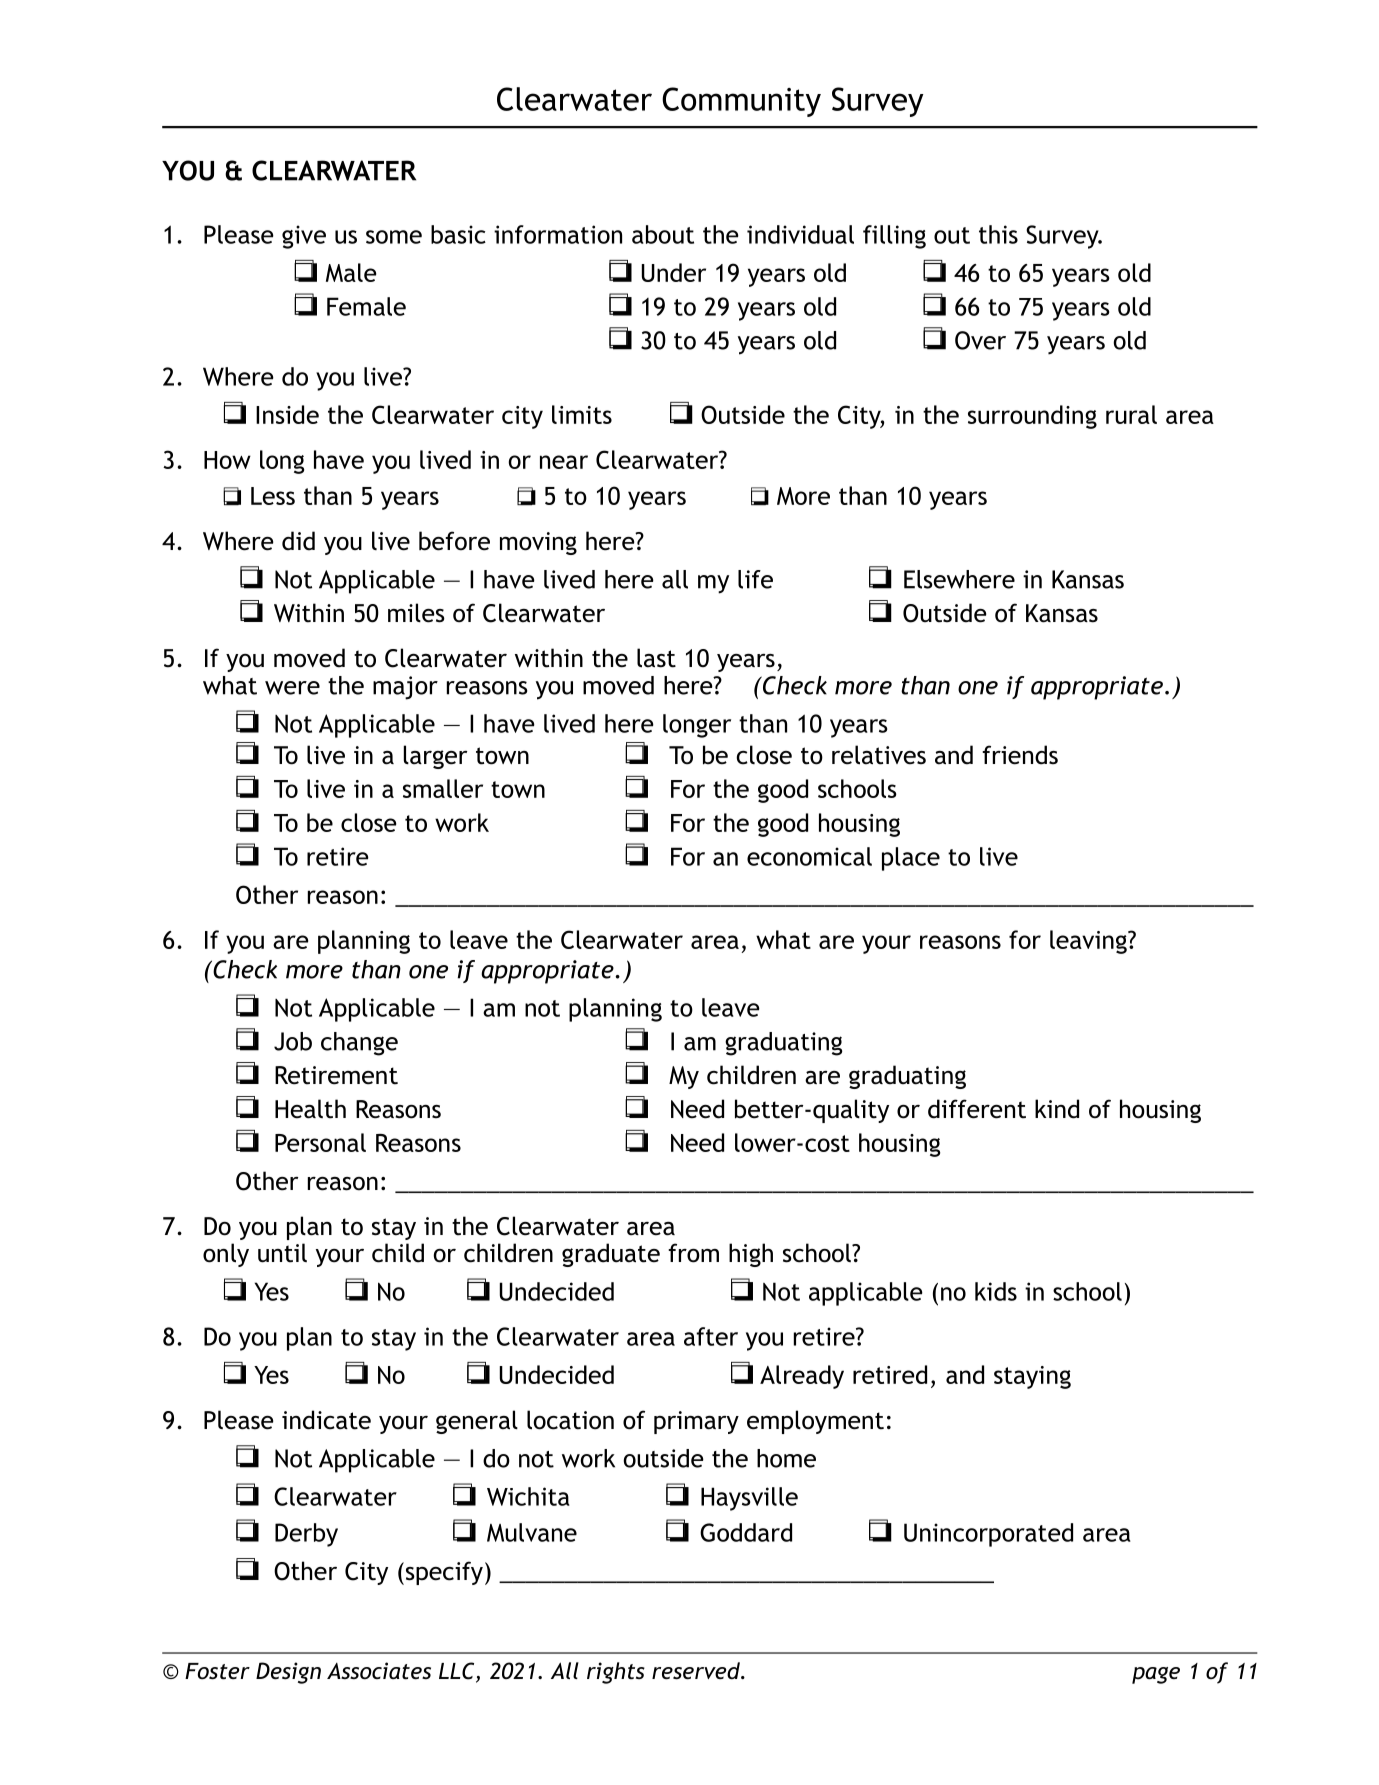 This screenshot has width=1379, height=1785. Describe the element at coordinates (288, 1673) in the screenshot. I see `Design` at that location.
